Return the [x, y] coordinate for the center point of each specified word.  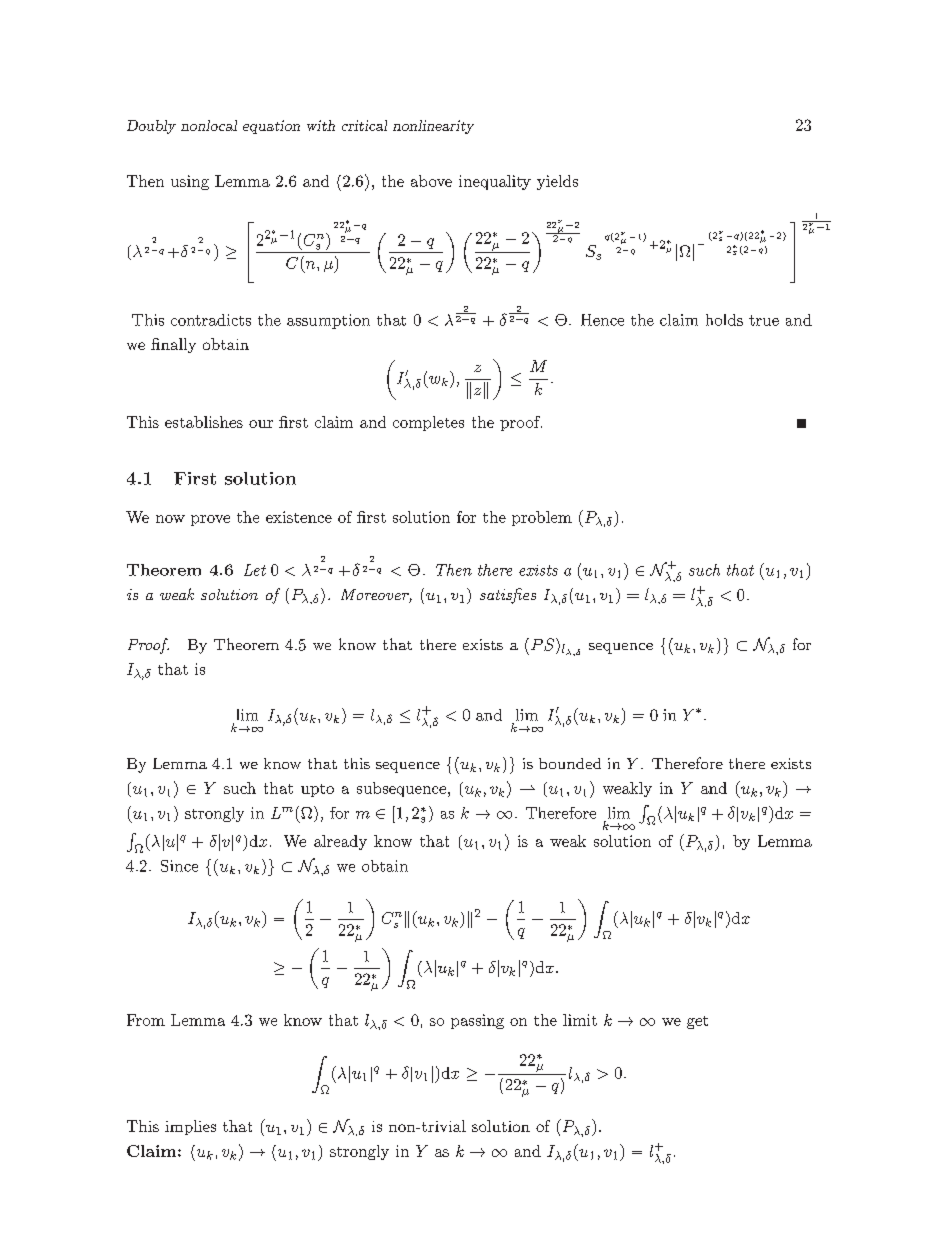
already [340, 842]
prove [210, 520]
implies [190, 1127]
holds [724, 320]
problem [542, 518]
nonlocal [209, 125]
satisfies [508, 596]
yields [557, 182]
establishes [204, 422]
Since [179, 866]
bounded [570, 763]
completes [428, 423]
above [431, 181]
